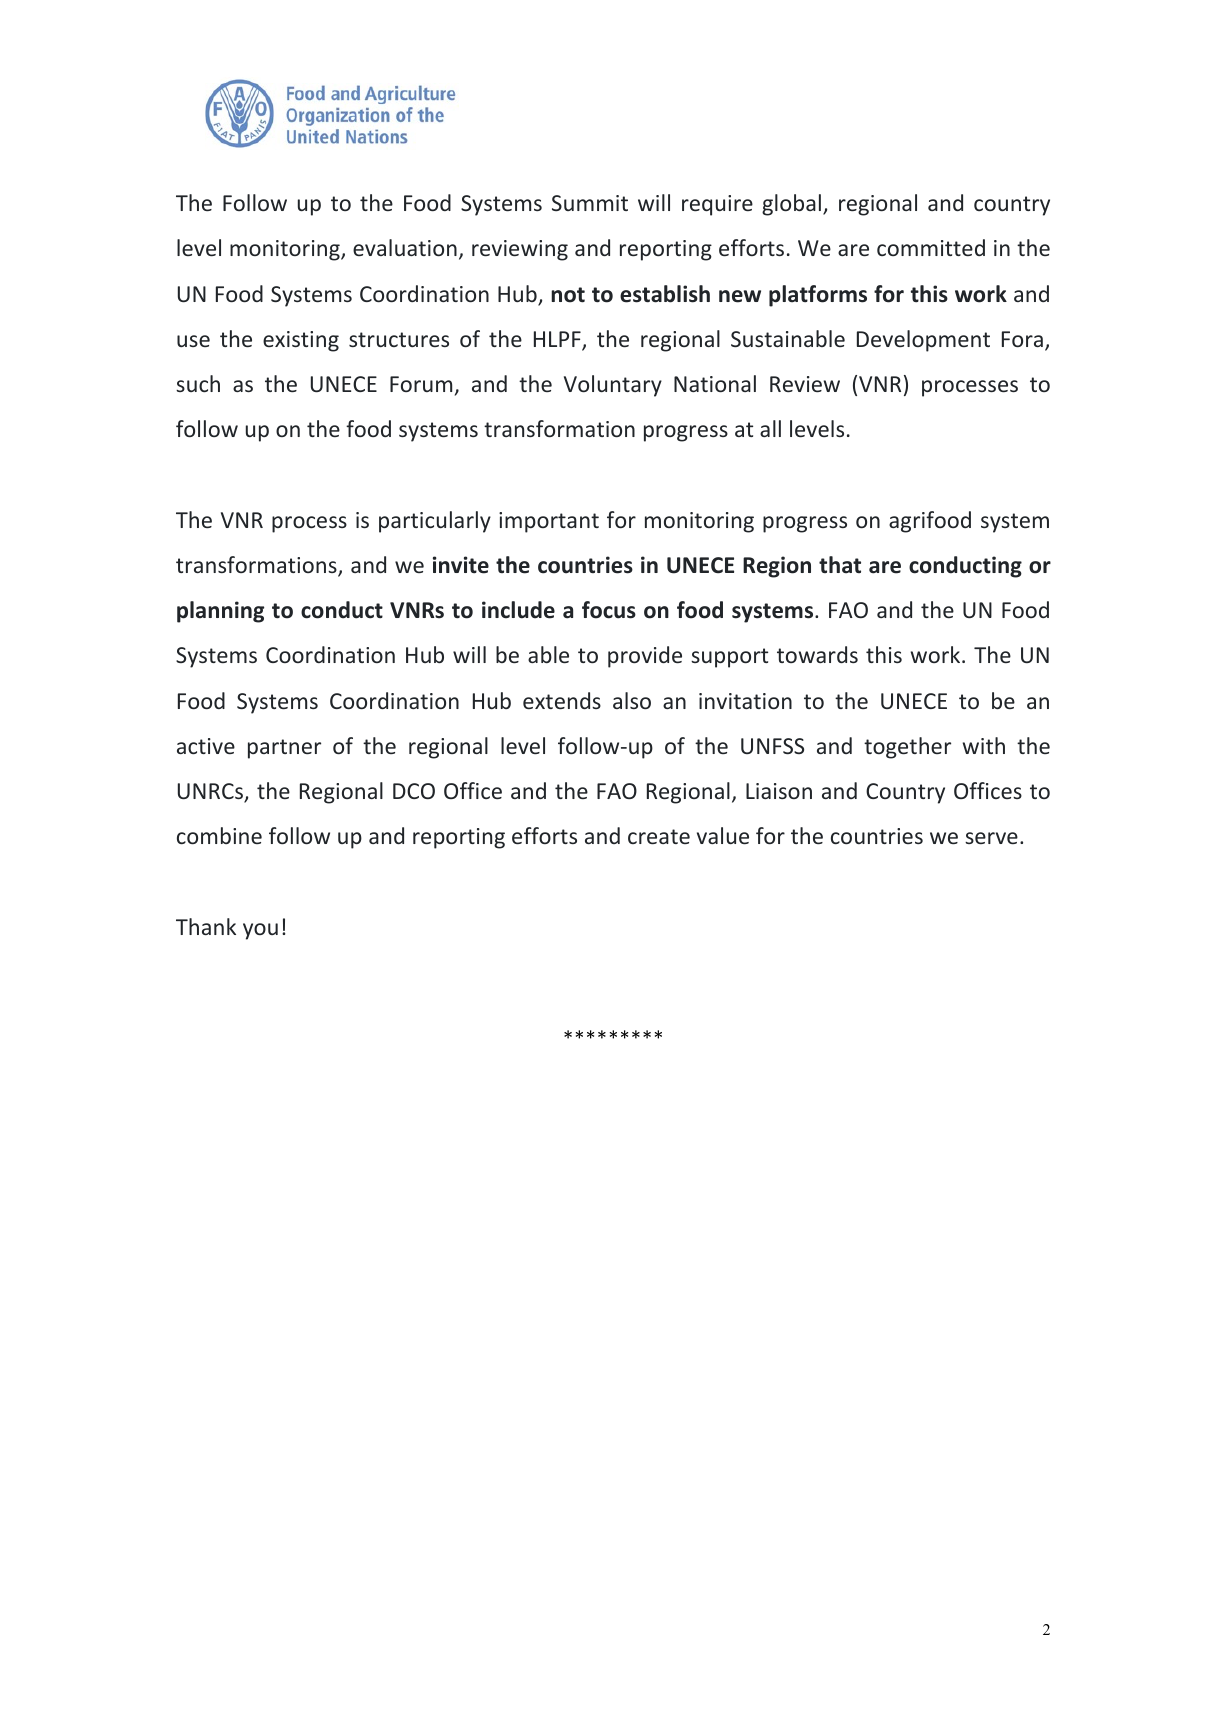  What do you see at coordinates (613, 386) in the page?
I see `Voluntary` at bounding box center [613, 386].
